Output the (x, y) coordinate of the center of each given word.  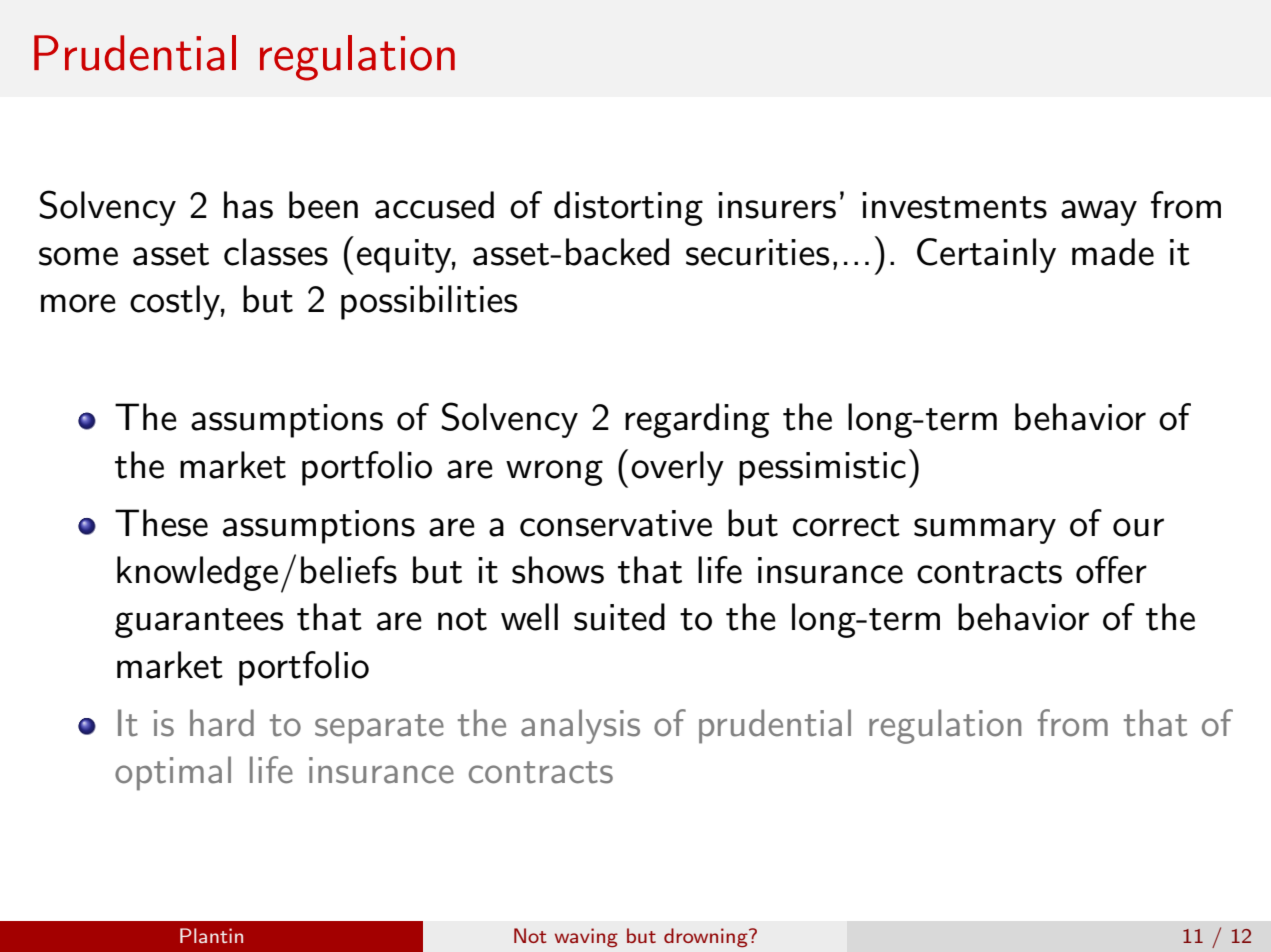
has (248, 205)
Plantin (211, 935)
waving (586, 938)
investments (954, 205)
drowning (707, 938)
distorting (628, 208)
